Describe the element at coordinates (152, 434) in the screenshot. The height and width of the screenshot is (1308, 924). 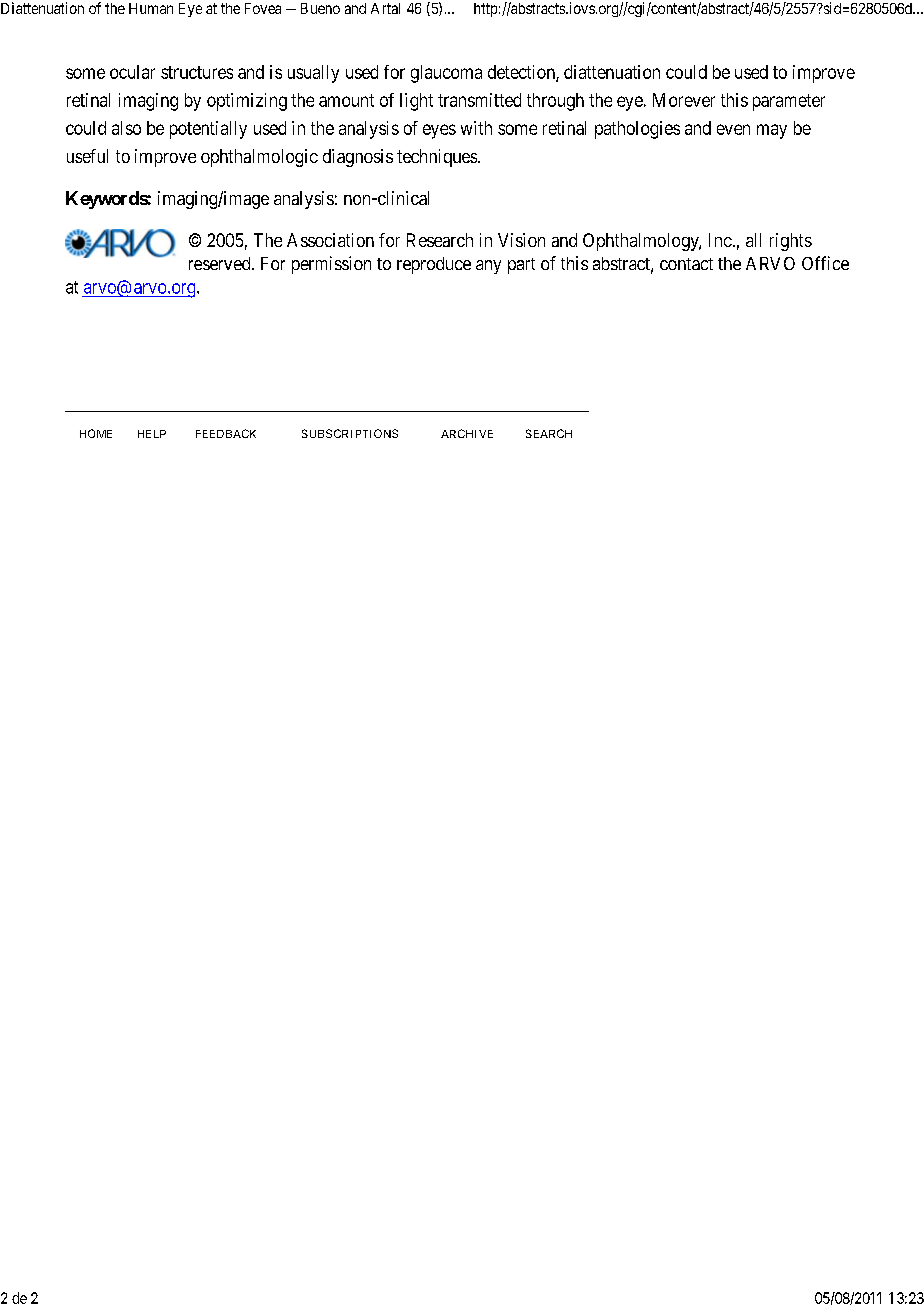
I see `HELP` at that location.
